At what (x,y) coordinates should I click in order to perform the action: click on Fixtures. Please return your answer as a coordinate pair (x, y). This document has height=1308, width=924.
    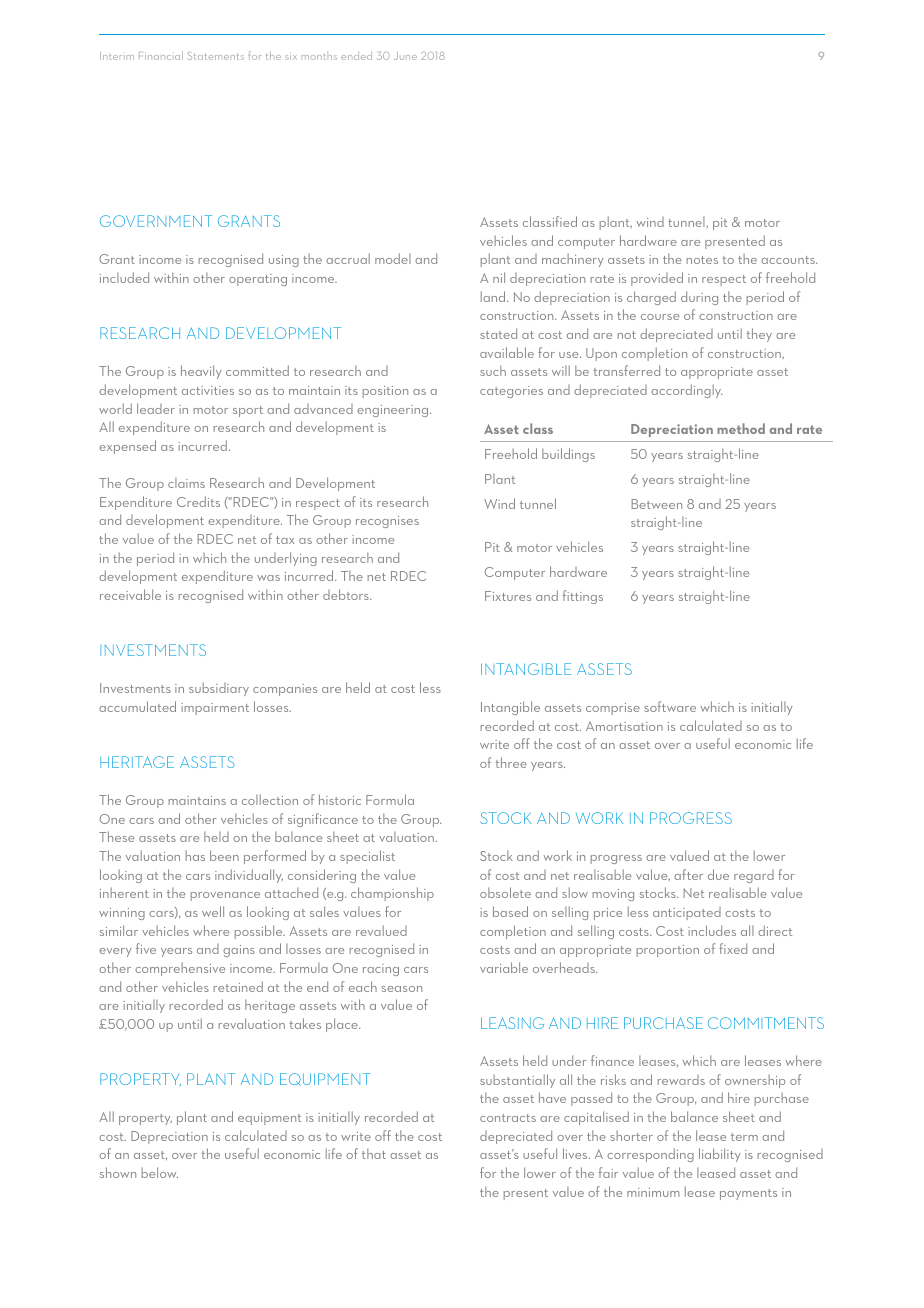
    Looking at the image, I should click on (508, 596).
